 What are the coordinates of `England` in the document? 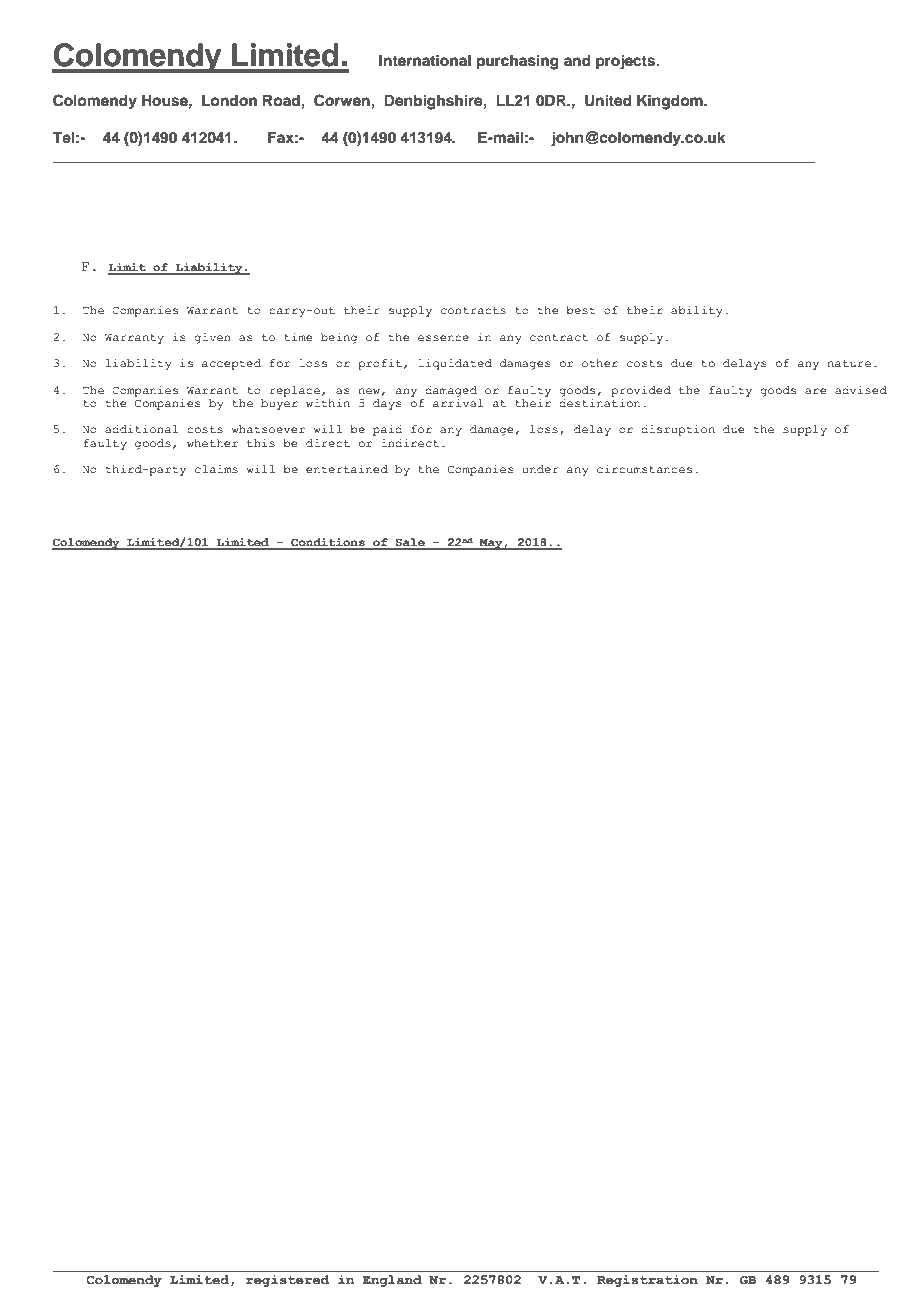 It's located at (392, 1279).
